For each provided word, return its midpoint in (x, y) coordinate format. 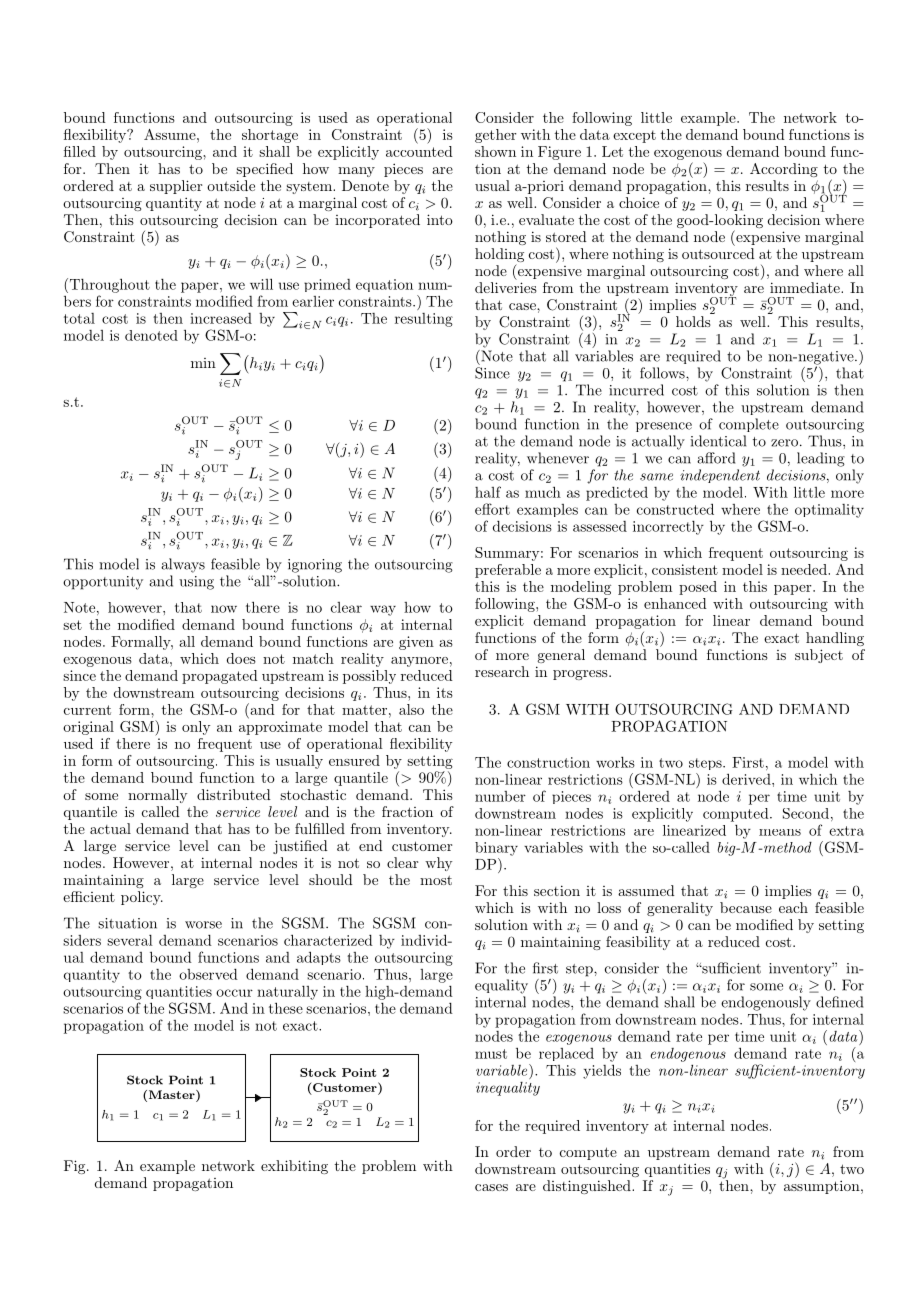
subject (819, 656)
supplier (176, 187)
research (502, 671)
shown (495, 151)
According (784, 170)
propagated (220, 677)
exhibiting (294, 1167)
